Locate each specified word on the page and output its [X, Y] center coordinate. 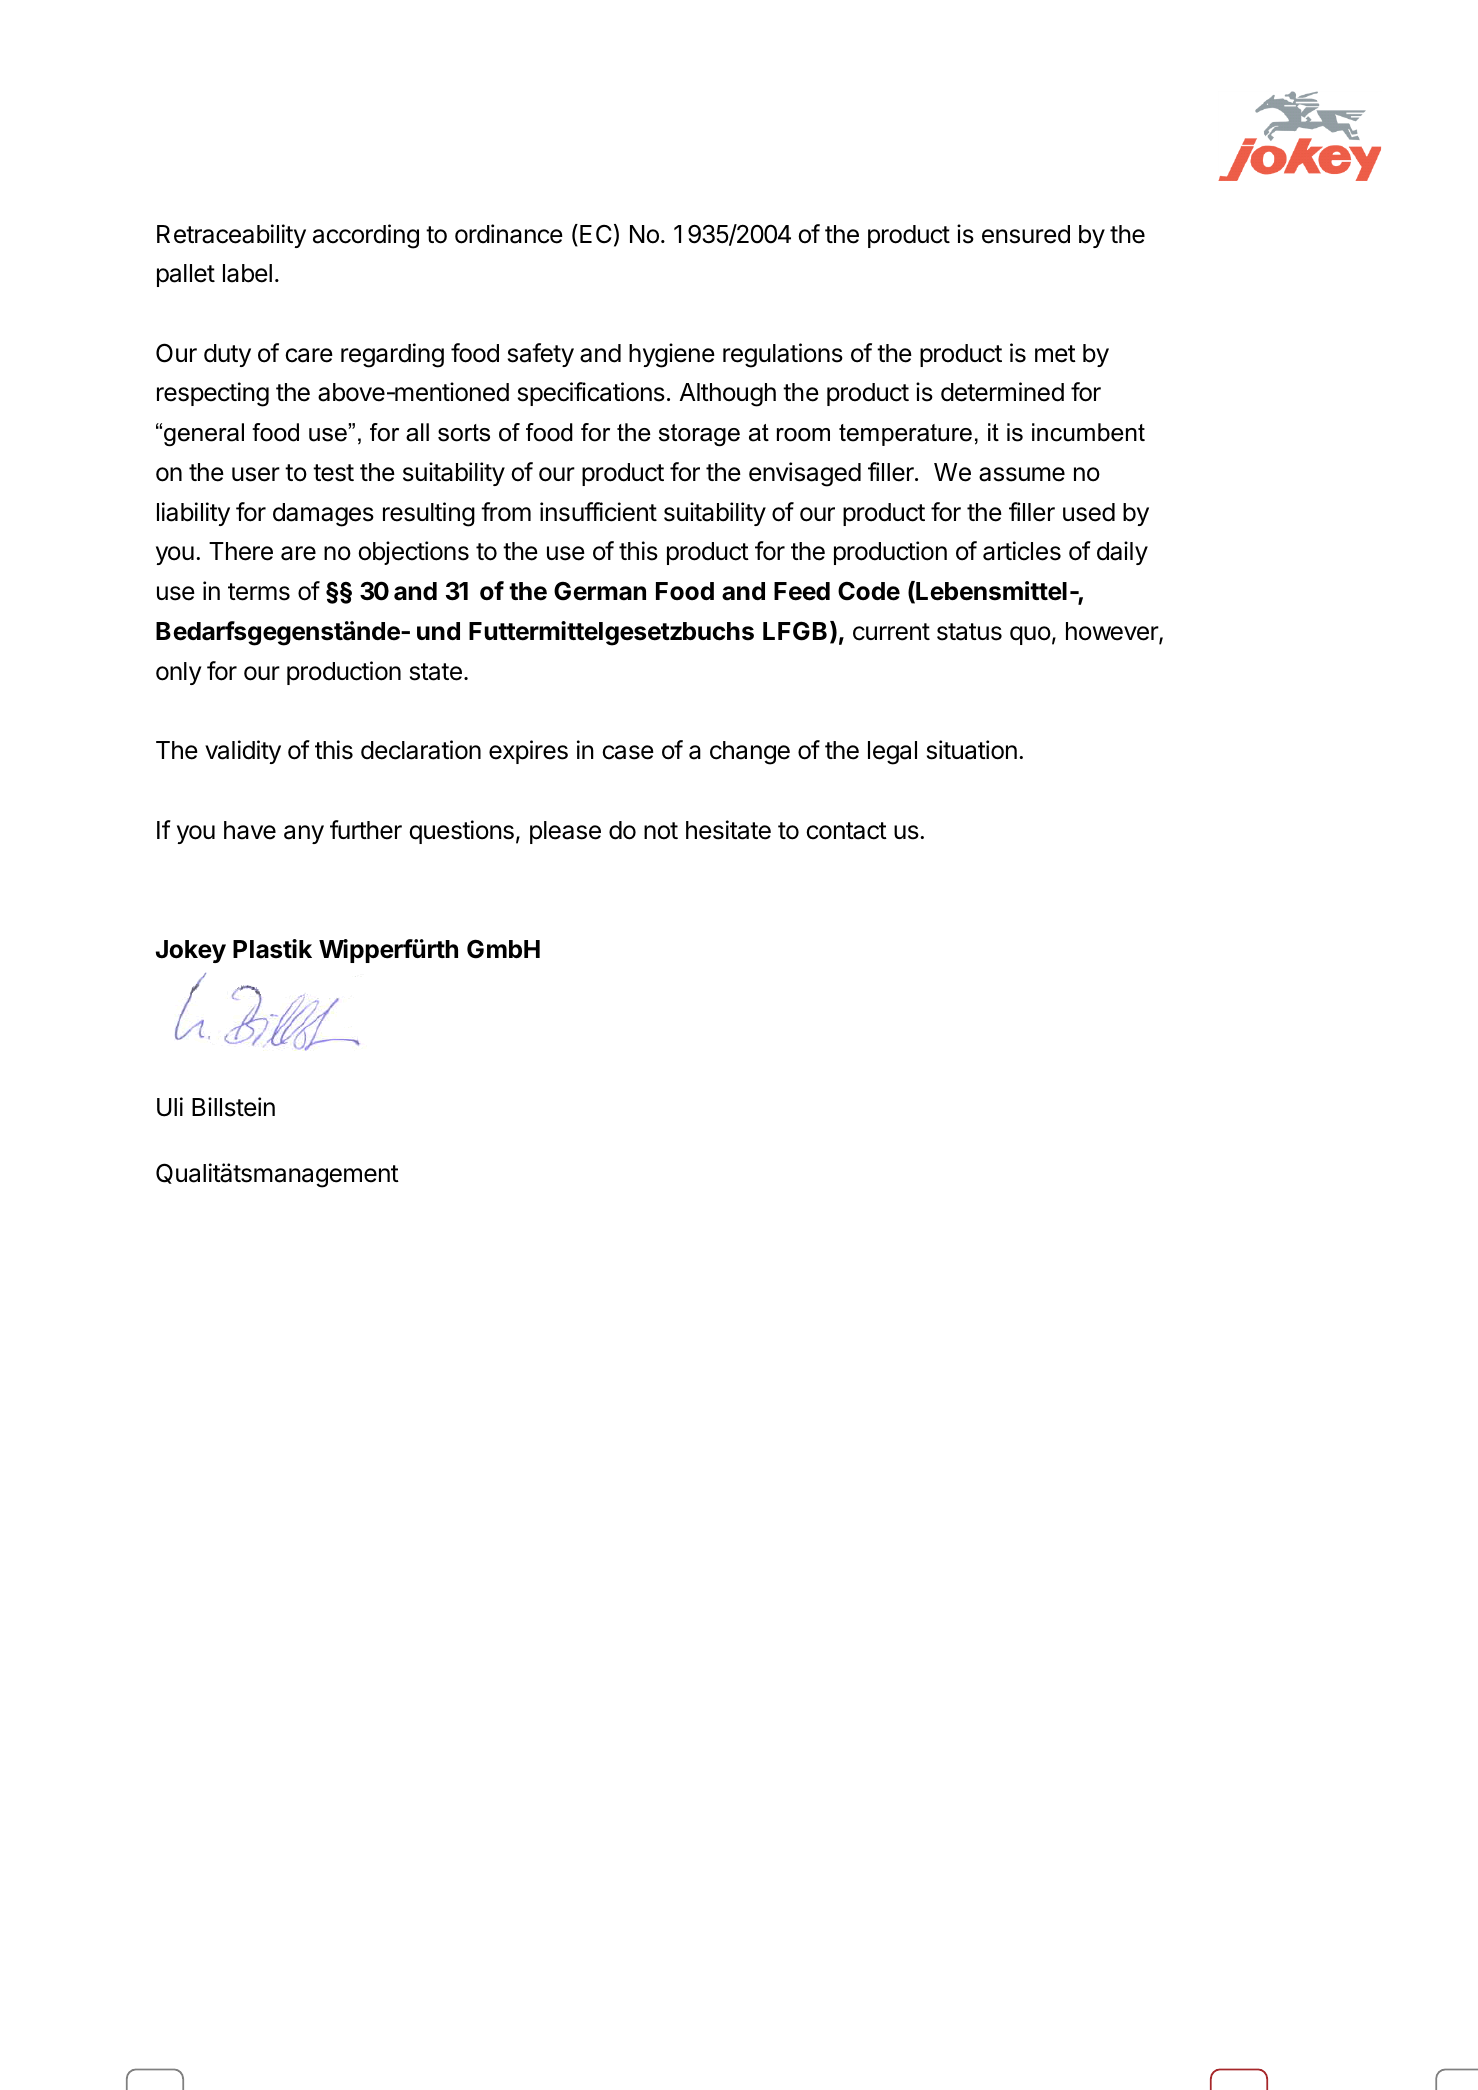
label [247, 273]
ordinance [509, 234]
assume [1022, 474]
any [304, 834]
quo [1030, 635]
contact [846, 831]
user [256, 474]
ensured [1026, 234]
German [600, 591]
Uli [170, 1107]
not [661, 831]
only [179, 673]
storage [699, 435]
